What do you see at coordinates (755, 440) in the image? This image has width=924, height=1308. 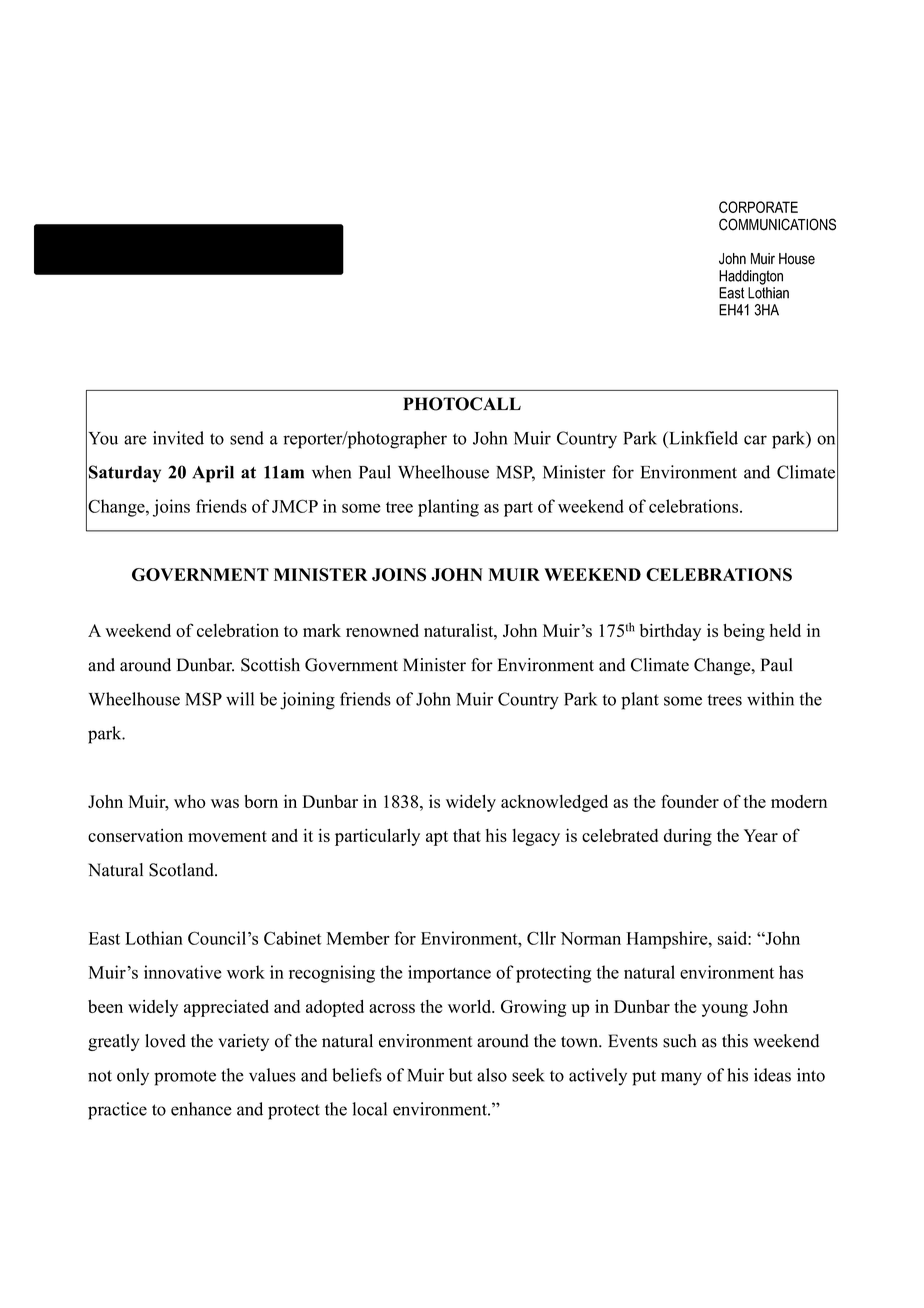 I see `car` at bounding box center [755, 440].
